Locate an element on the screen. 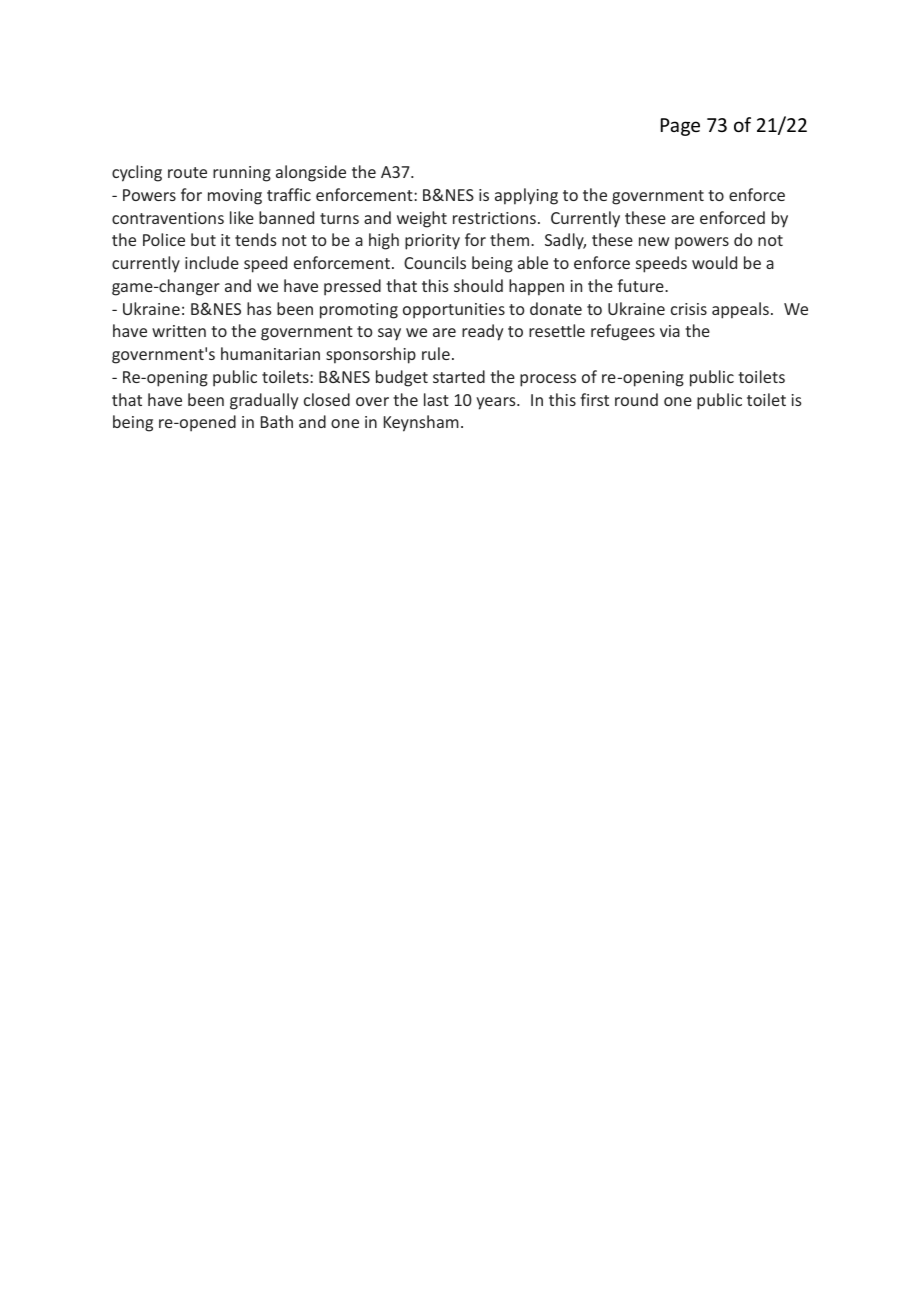 This screenshot has width=924, height=1307. last is located at coordinates (436, 399).
